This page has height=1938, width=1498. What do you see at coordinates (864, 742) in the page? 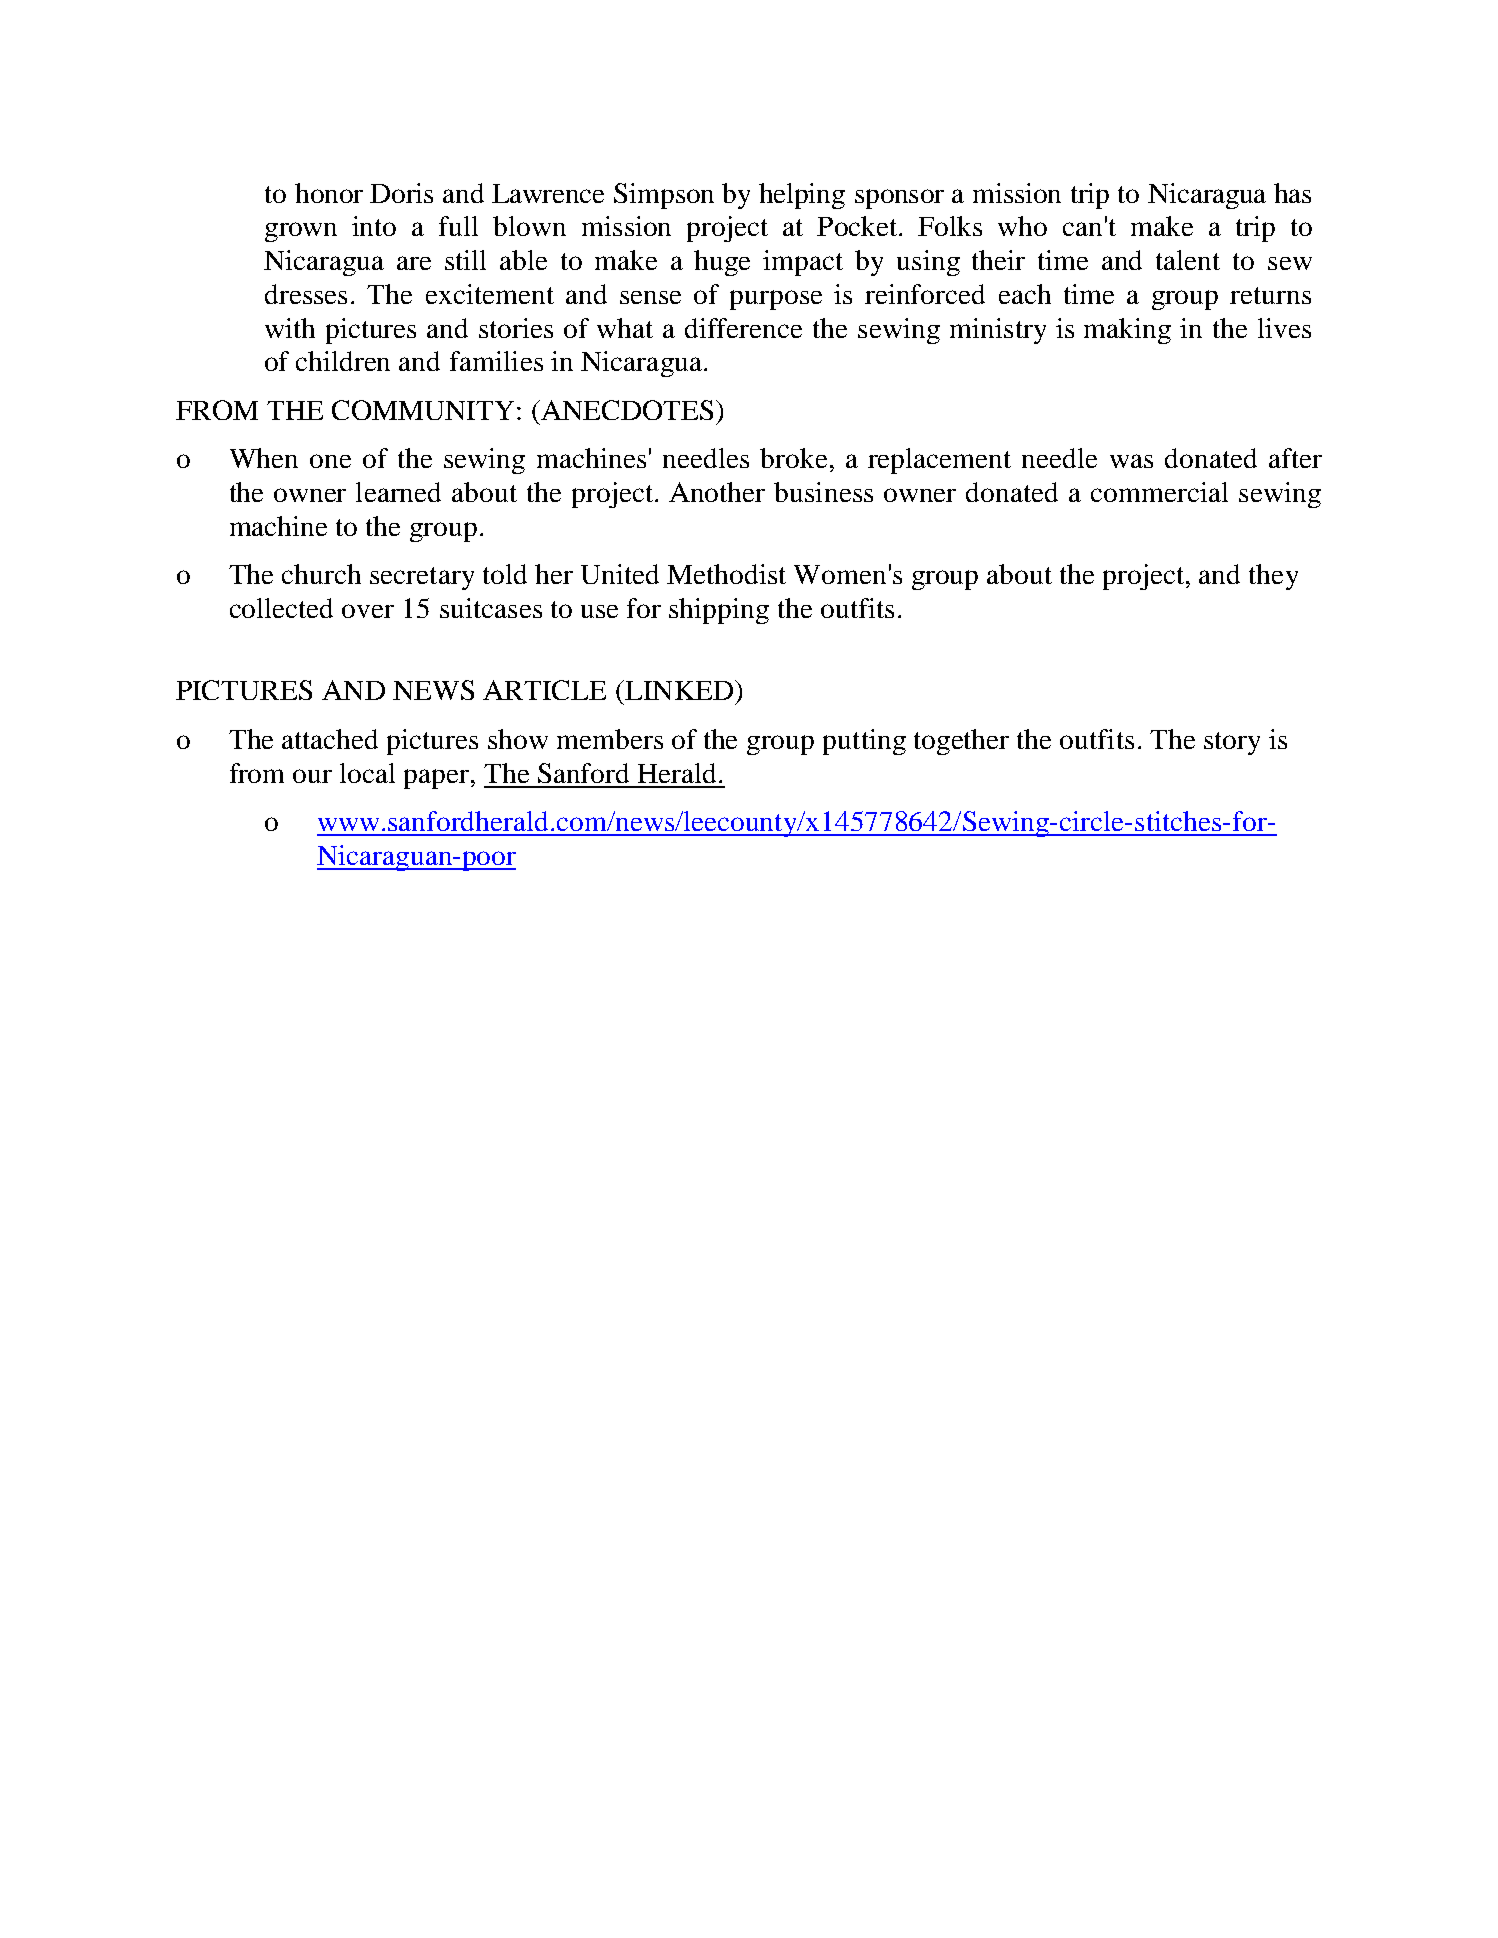
I see `putting` at bounding box center [864, 742].
